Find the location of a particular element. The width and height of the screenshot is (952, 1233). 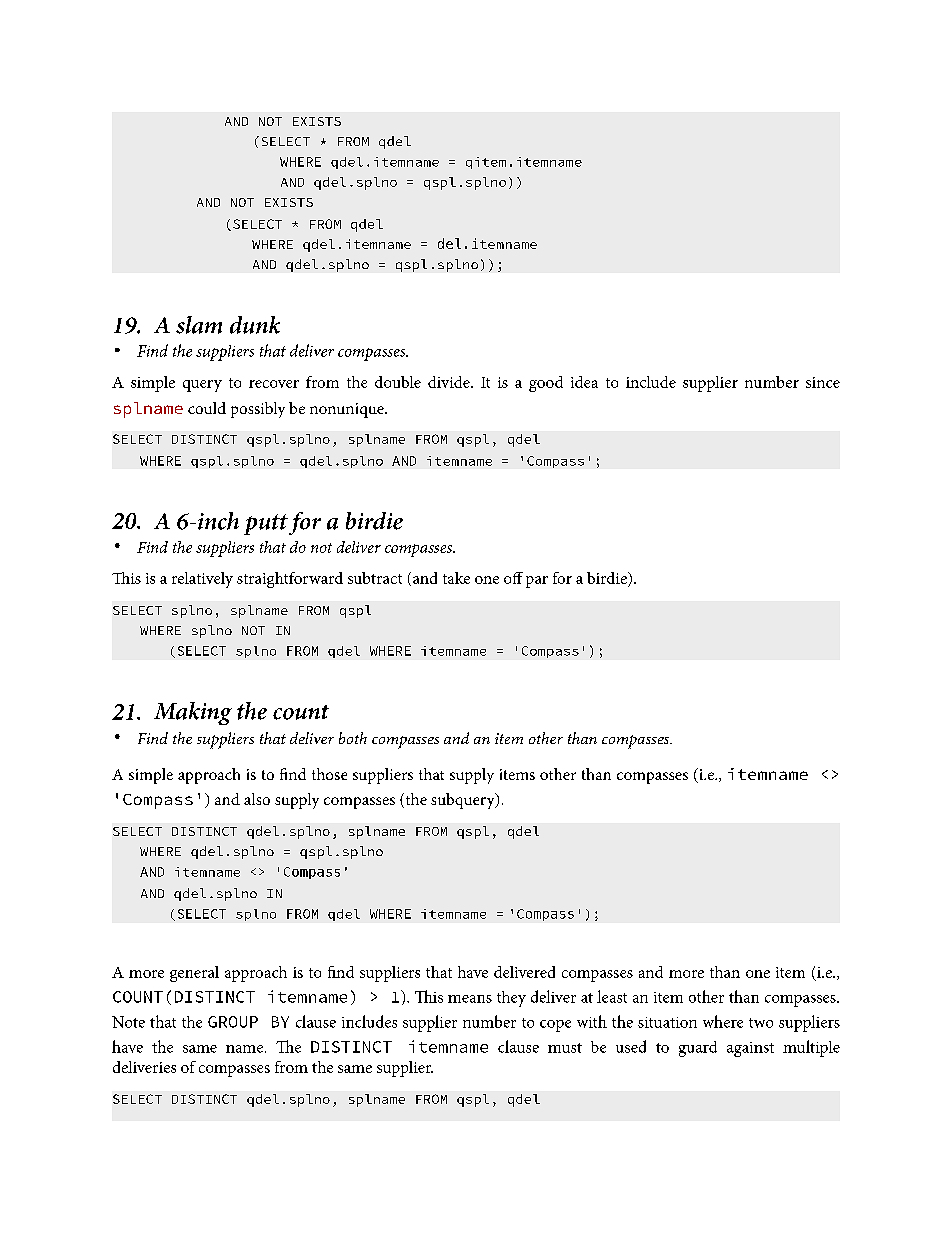

Making is located at coordinates (193, 713).
